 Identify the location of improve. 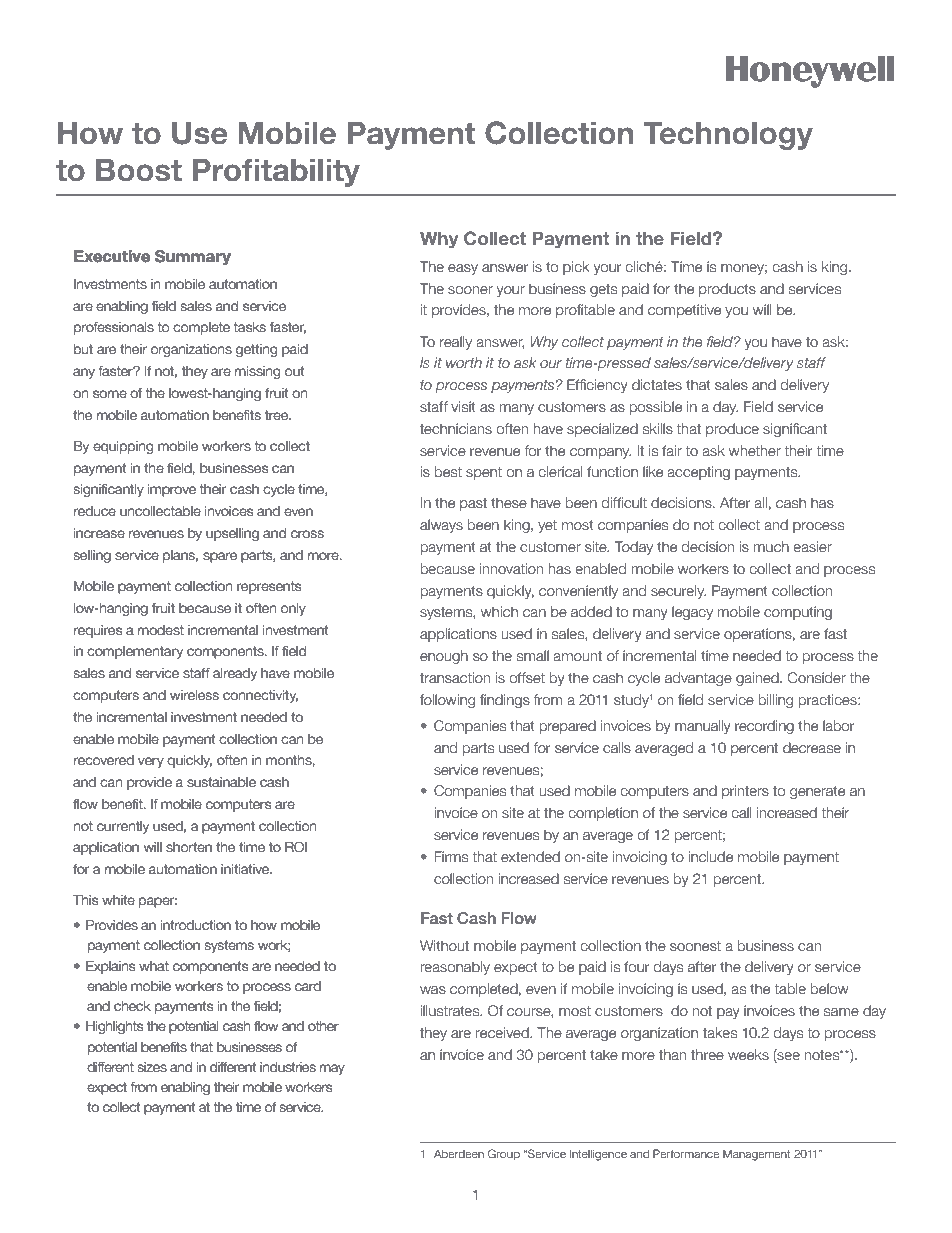
(172, 490).
